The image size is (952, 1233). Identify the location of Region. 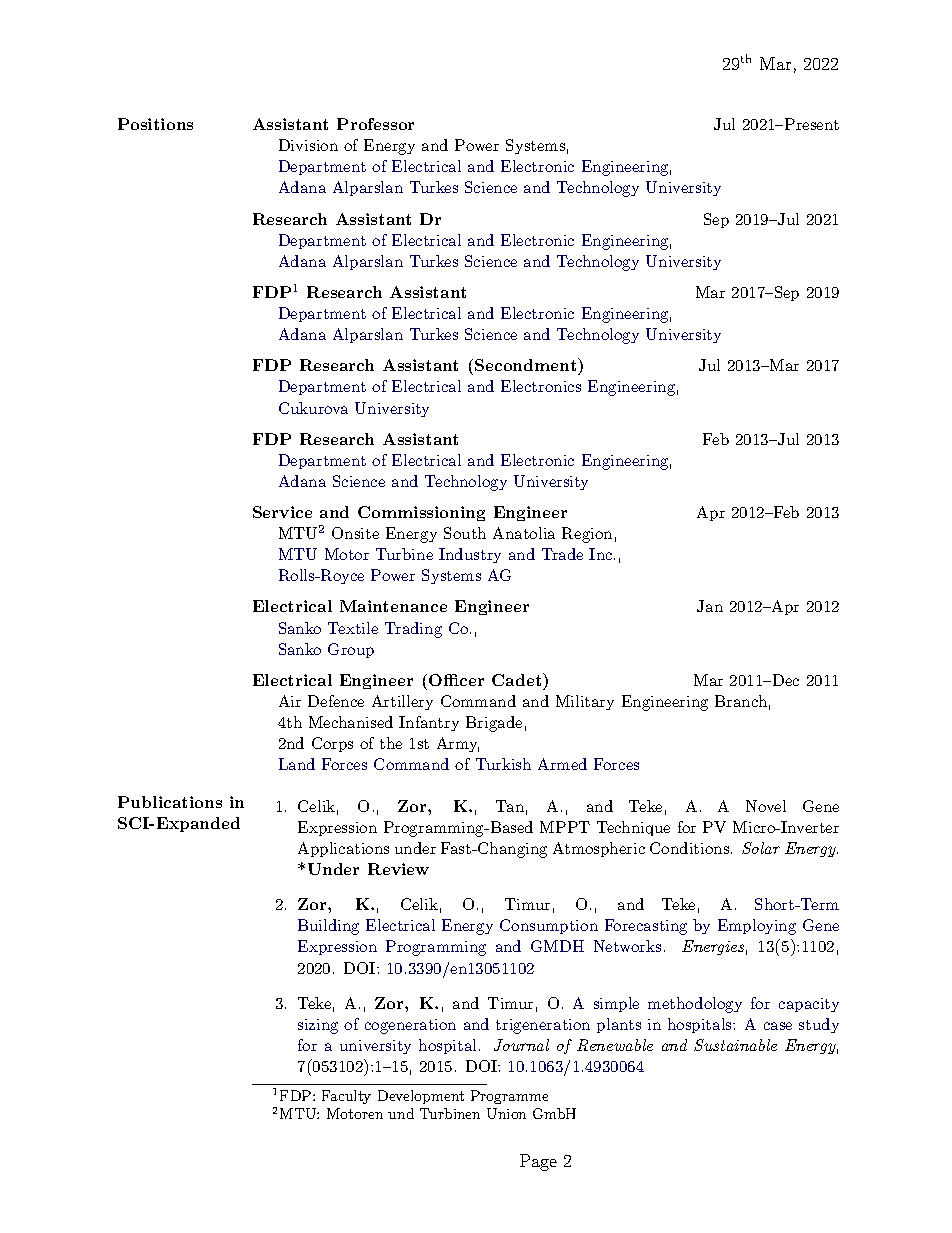
(587, 535).
